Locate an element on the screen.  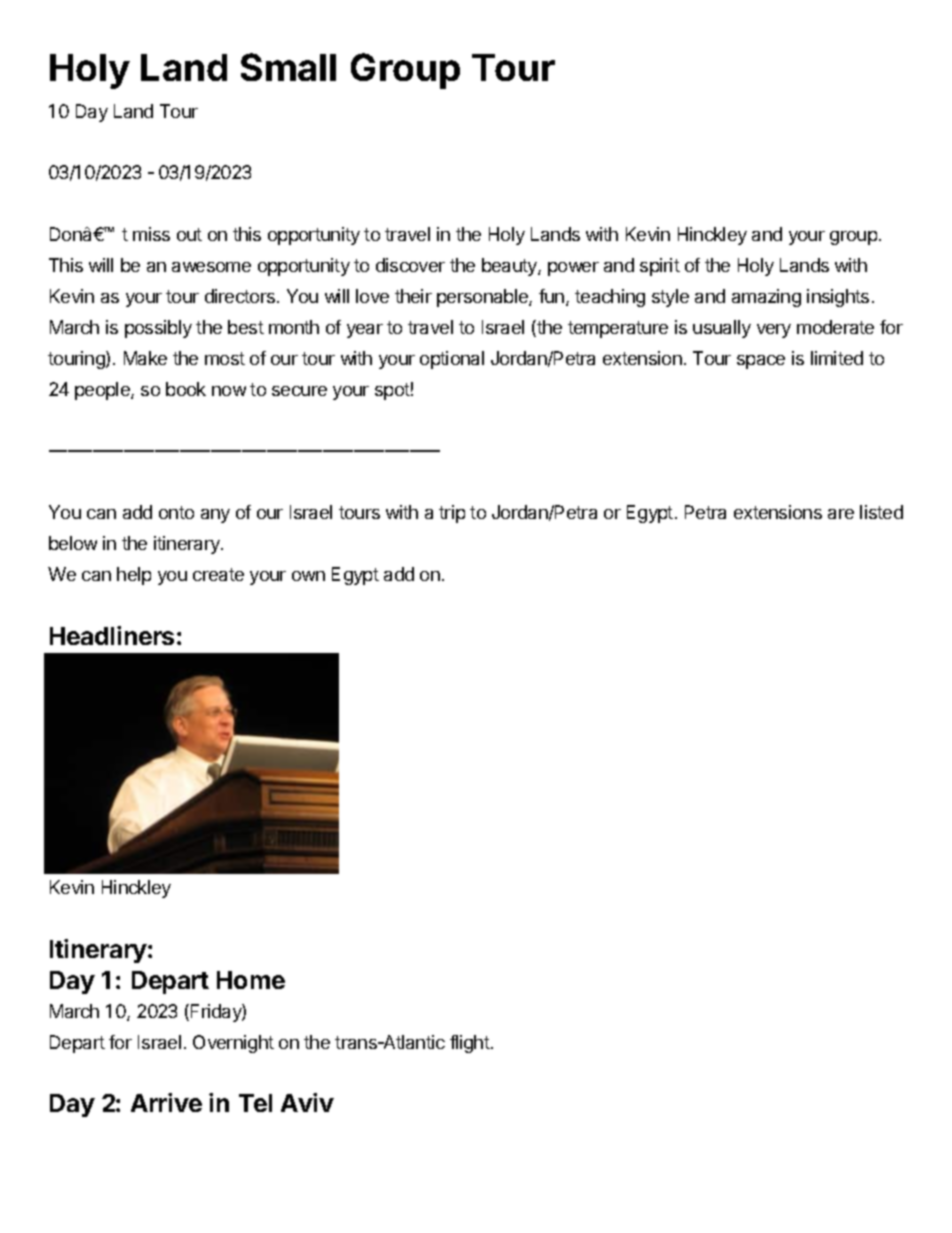
are is located at coordinates (841, 514).
